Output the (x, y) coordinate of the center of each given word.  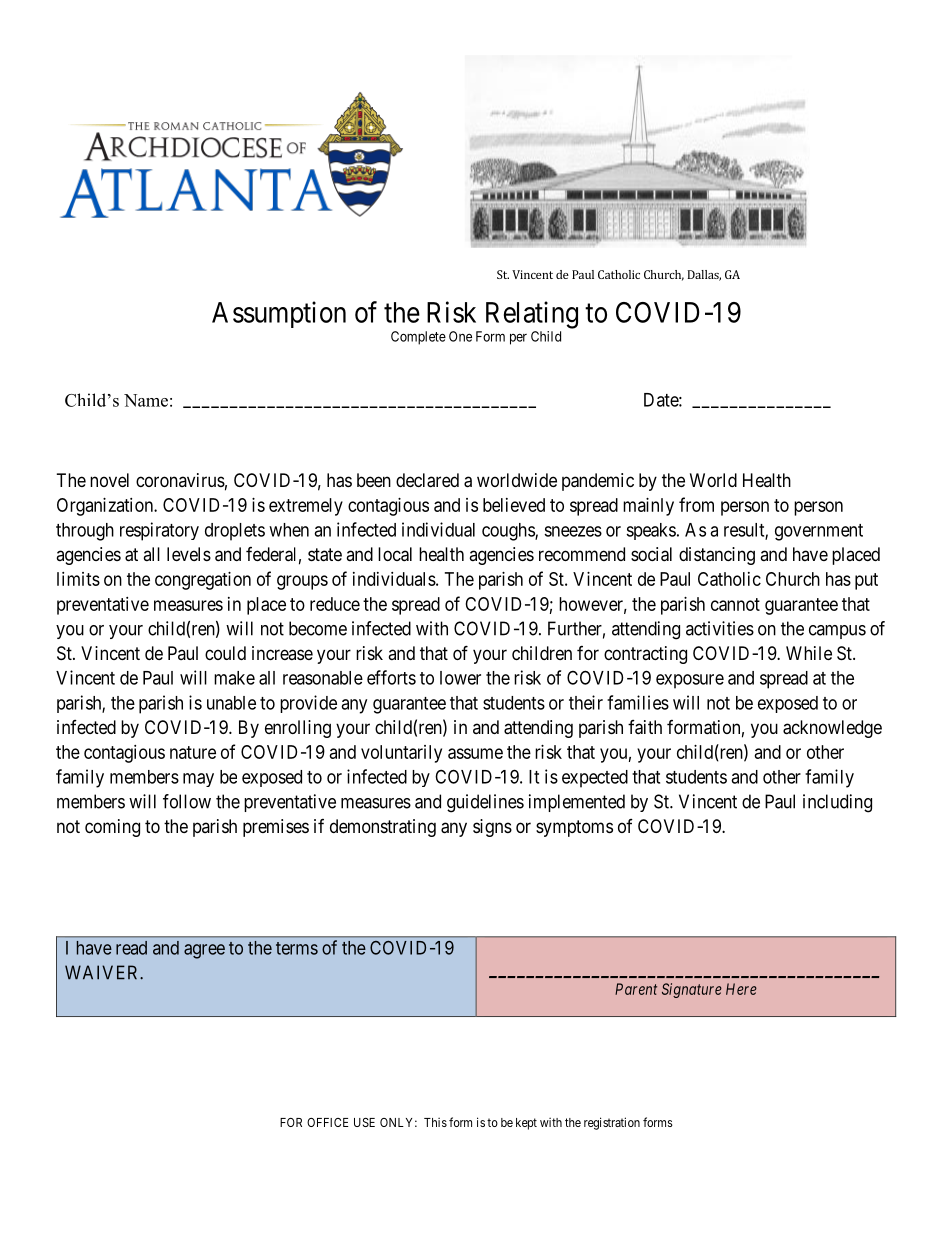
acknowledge (832, 729)
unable (231, 703)
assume (475, 753)
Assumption (279, 314)
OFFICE (328, 1122)
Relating (532, 315)
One (460, 336)
